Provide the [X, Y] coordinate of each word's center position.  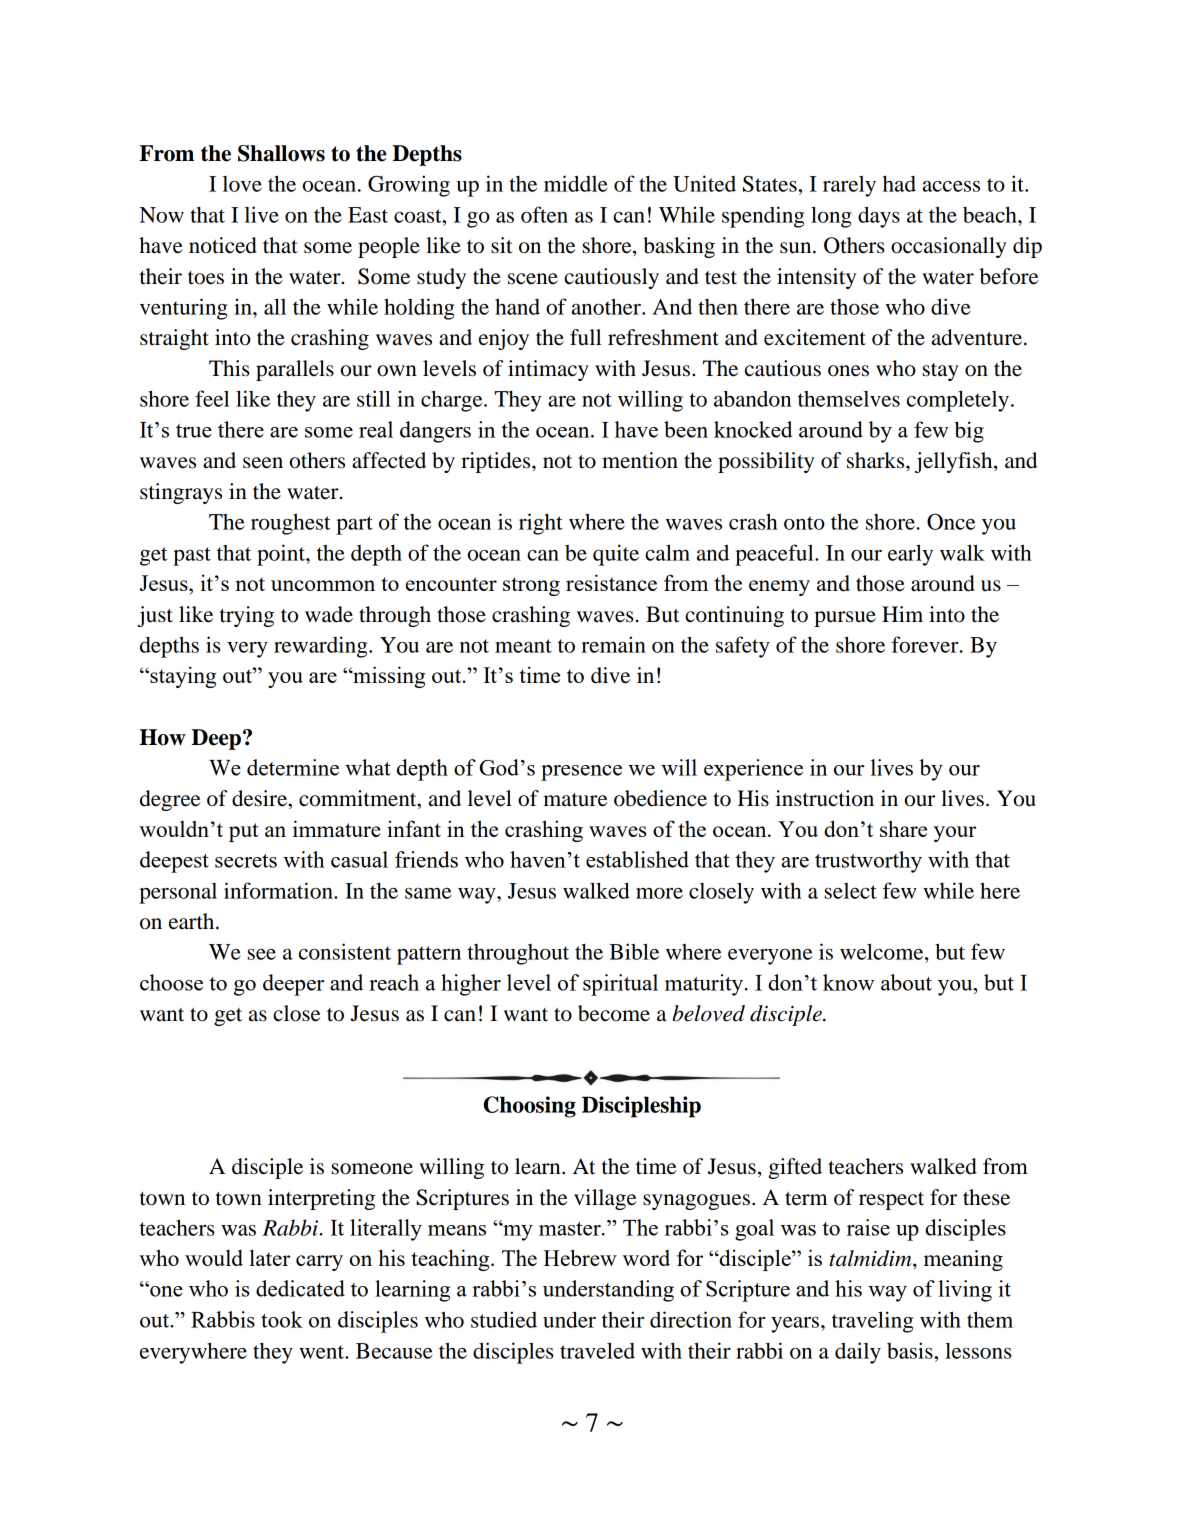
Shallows [281, 153]
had [899, 183]
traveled [597, 1350]
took [282, 1319]
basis [910, 1350]
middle [576, 183]
